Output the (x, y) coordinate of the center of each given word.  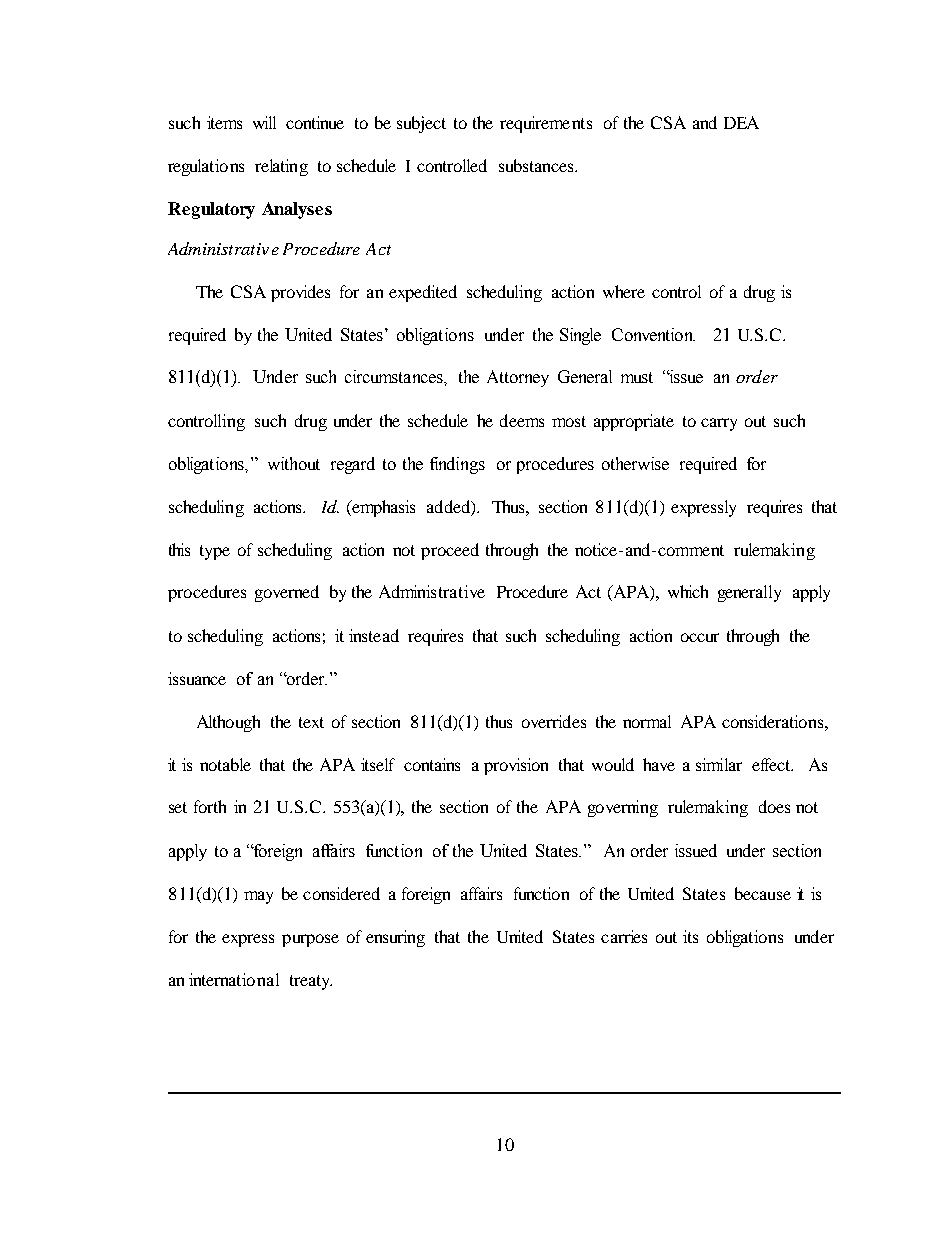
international (234, 979)
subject (421, 124)
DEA (741, 122)
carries (624, 936)
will (264, 122)
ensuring (395, 938)
